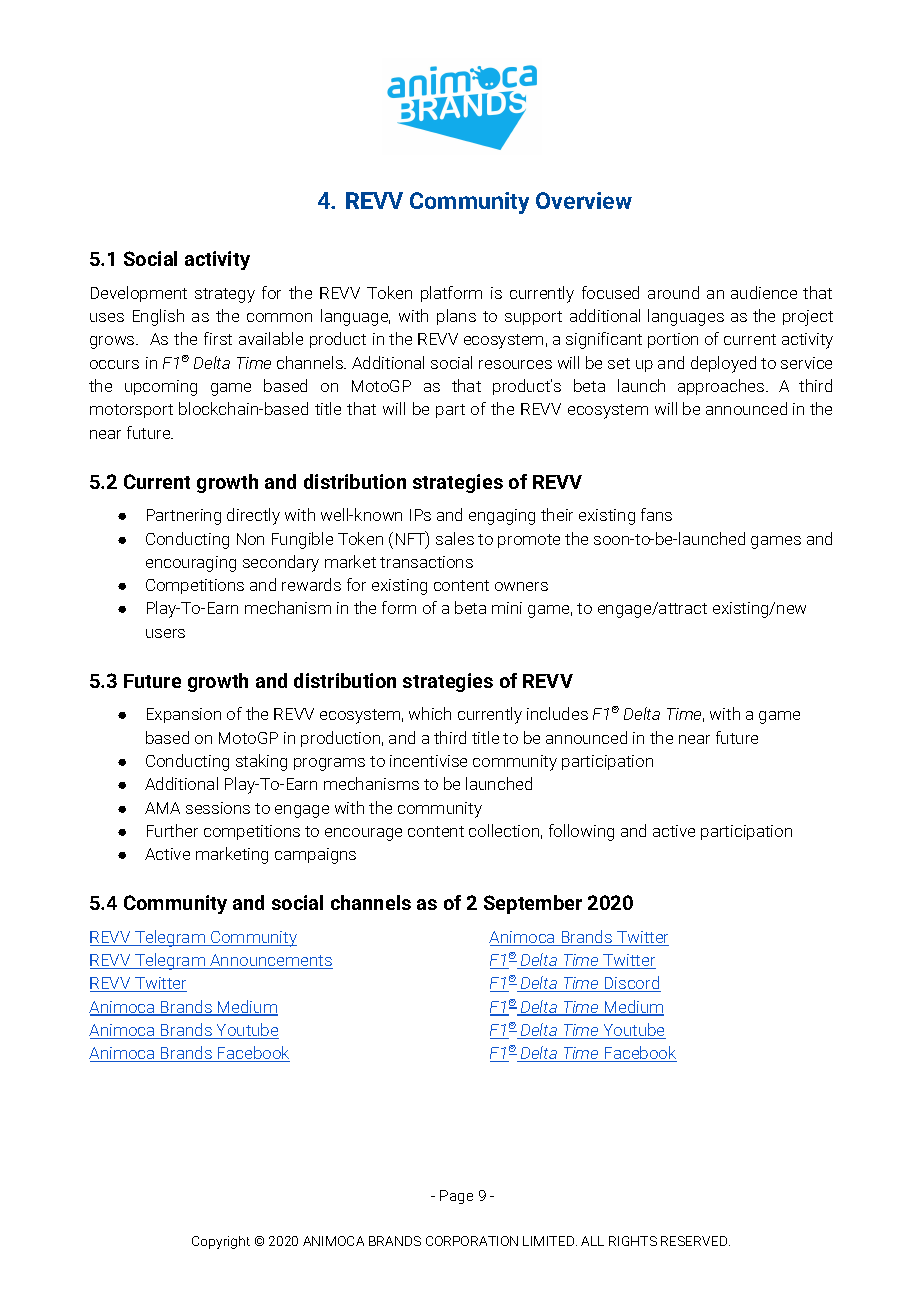  Describe the element at coordinates (656, 514) in the page. I see `fans` at that location.
